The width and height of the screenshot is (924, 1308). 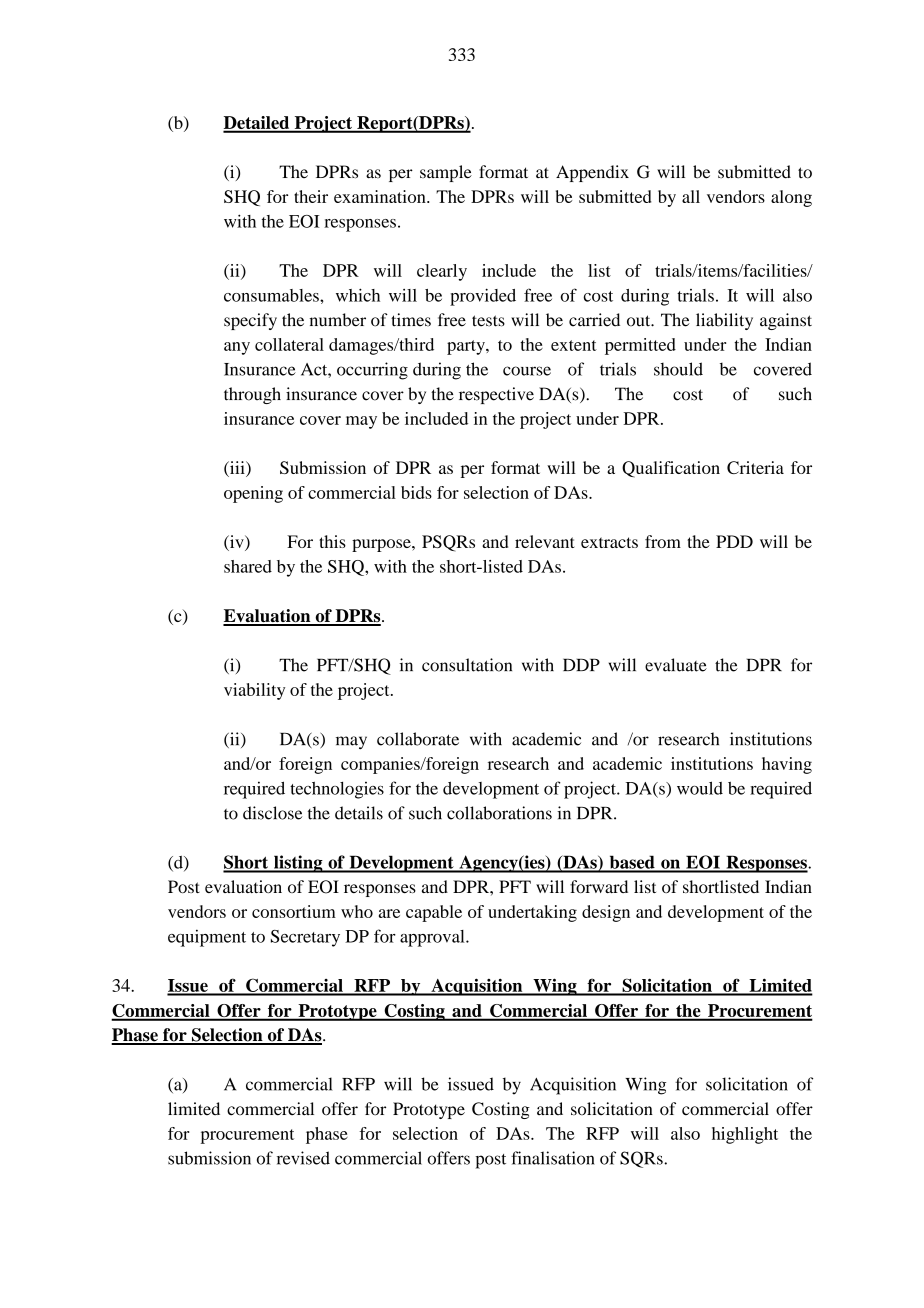 What do you see at coordinates (691, 196) in the screenshot?
I see `all` at bounding box center [691, 196].
